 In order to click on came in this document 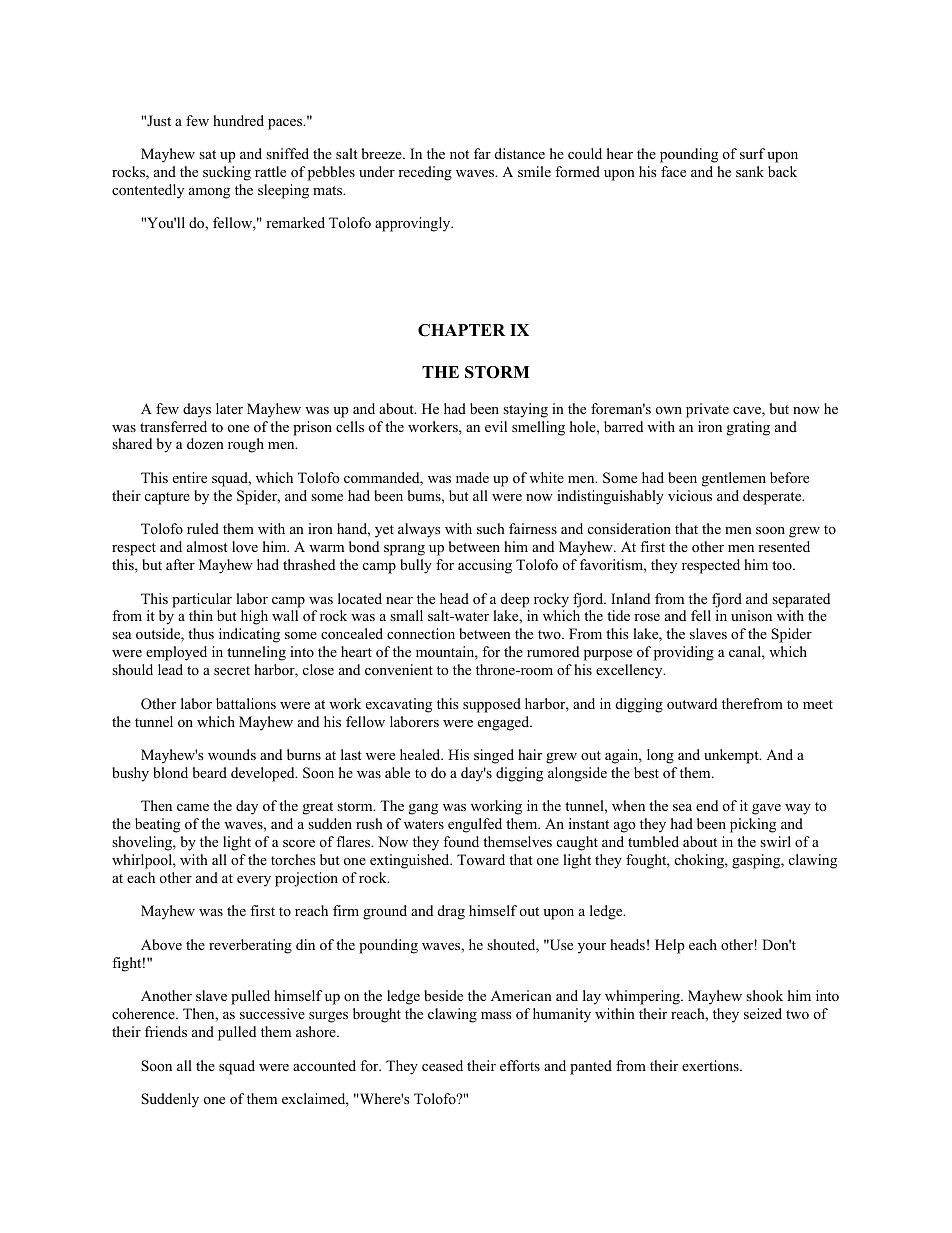, I will do `click(193, 807)`.
